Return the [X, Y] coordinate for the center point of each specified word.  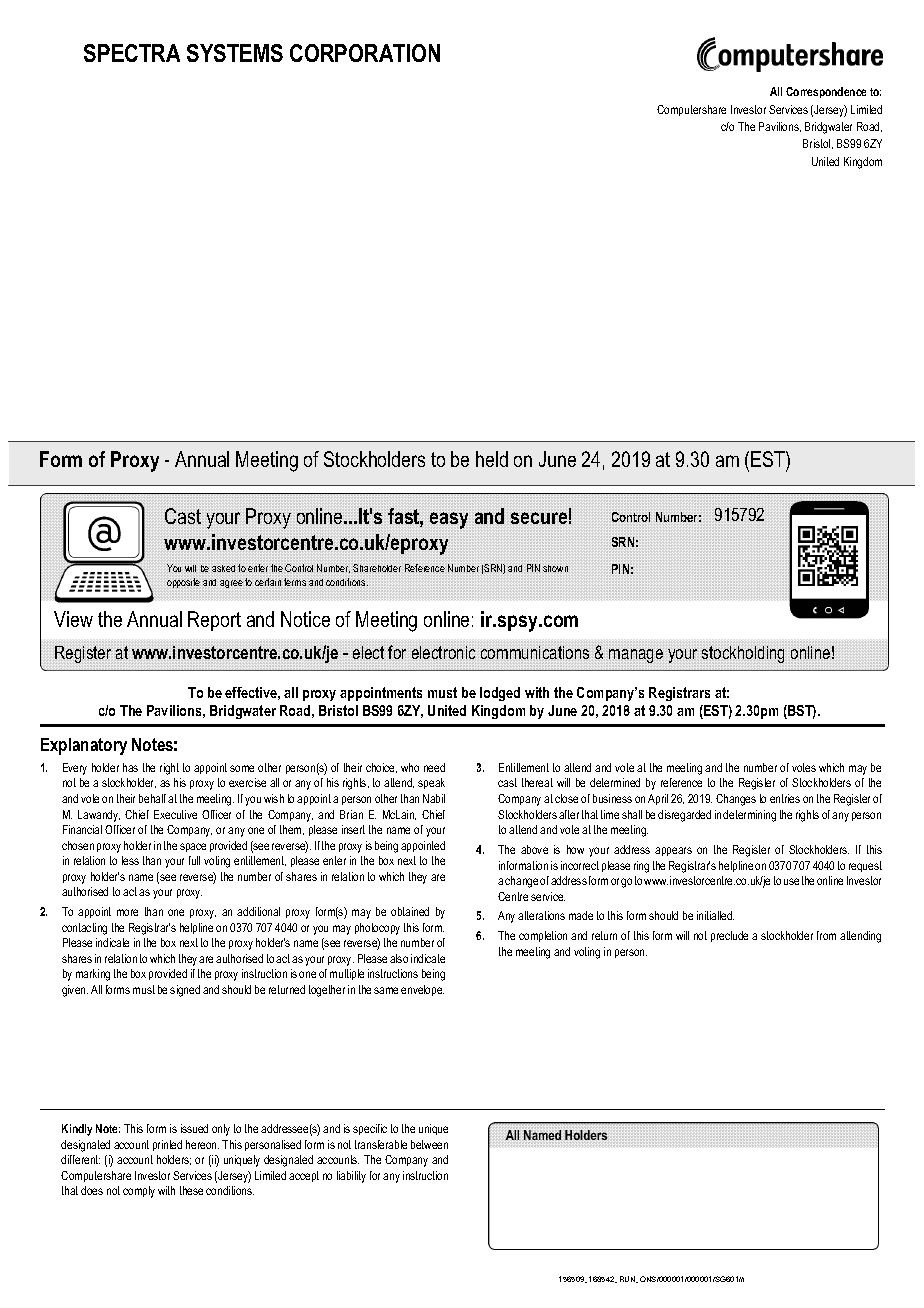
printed [167, 1145]
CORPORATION [365, 53]
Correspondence [826, 92]
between [429, 1144]
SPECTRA [132, 53]
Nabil [434, 798]
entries [785, 798]
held [492, 459]
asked [223, 568]
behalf [152, 798]
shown [555, 568]
